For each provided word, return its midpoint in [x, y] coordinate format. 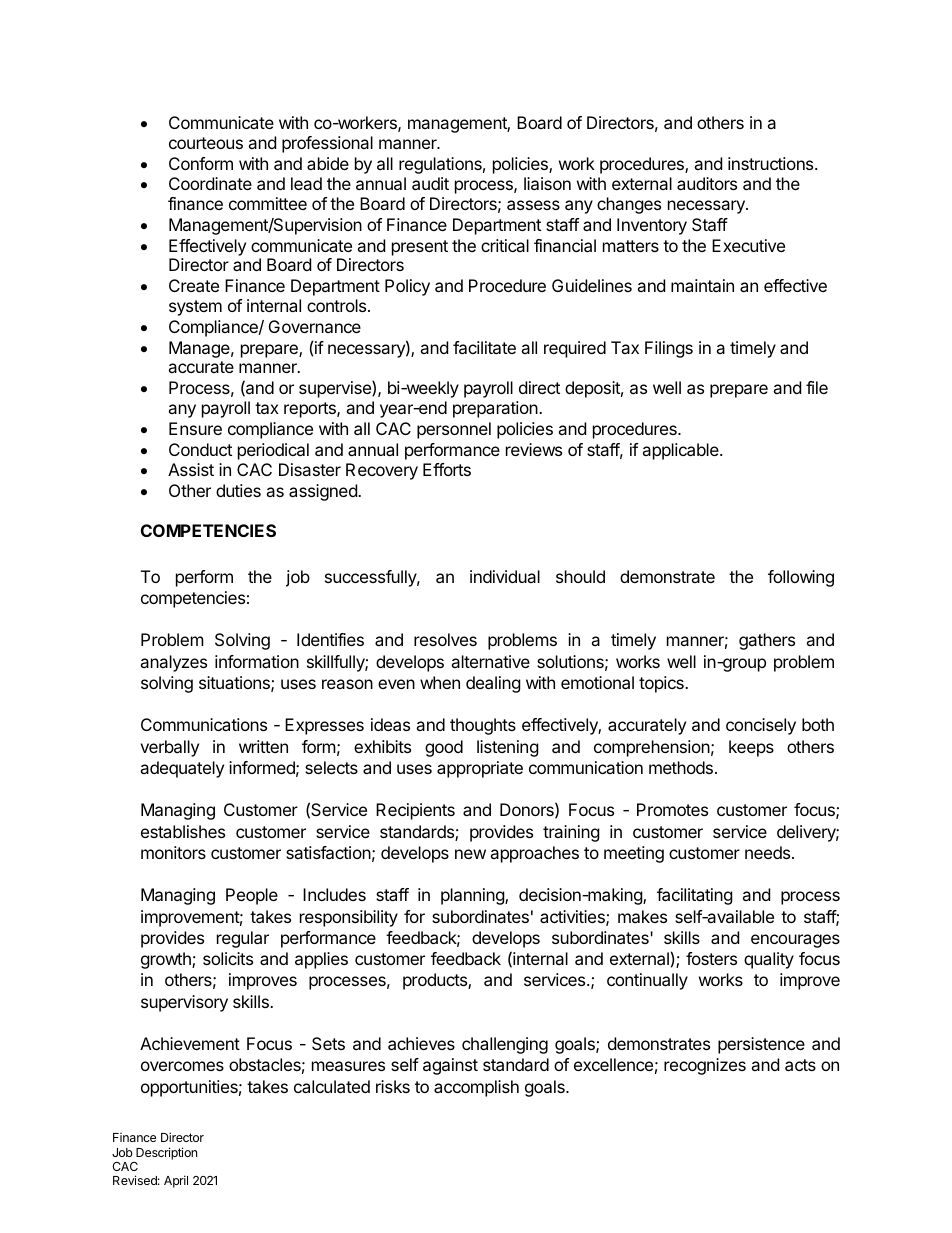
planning [473, 896]
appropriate [480, 769]
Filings [669, 349]
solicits [228, 958]
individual [505, 576]
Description [166, 1153]
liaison [547, 183]
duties [238, 490]
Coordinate [210, 183]
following [801, 578]
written [263, 746]
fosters [711, 958]
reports [311, 410]
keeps [751, 748]
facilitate [484, 347]
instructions [772, 163]
